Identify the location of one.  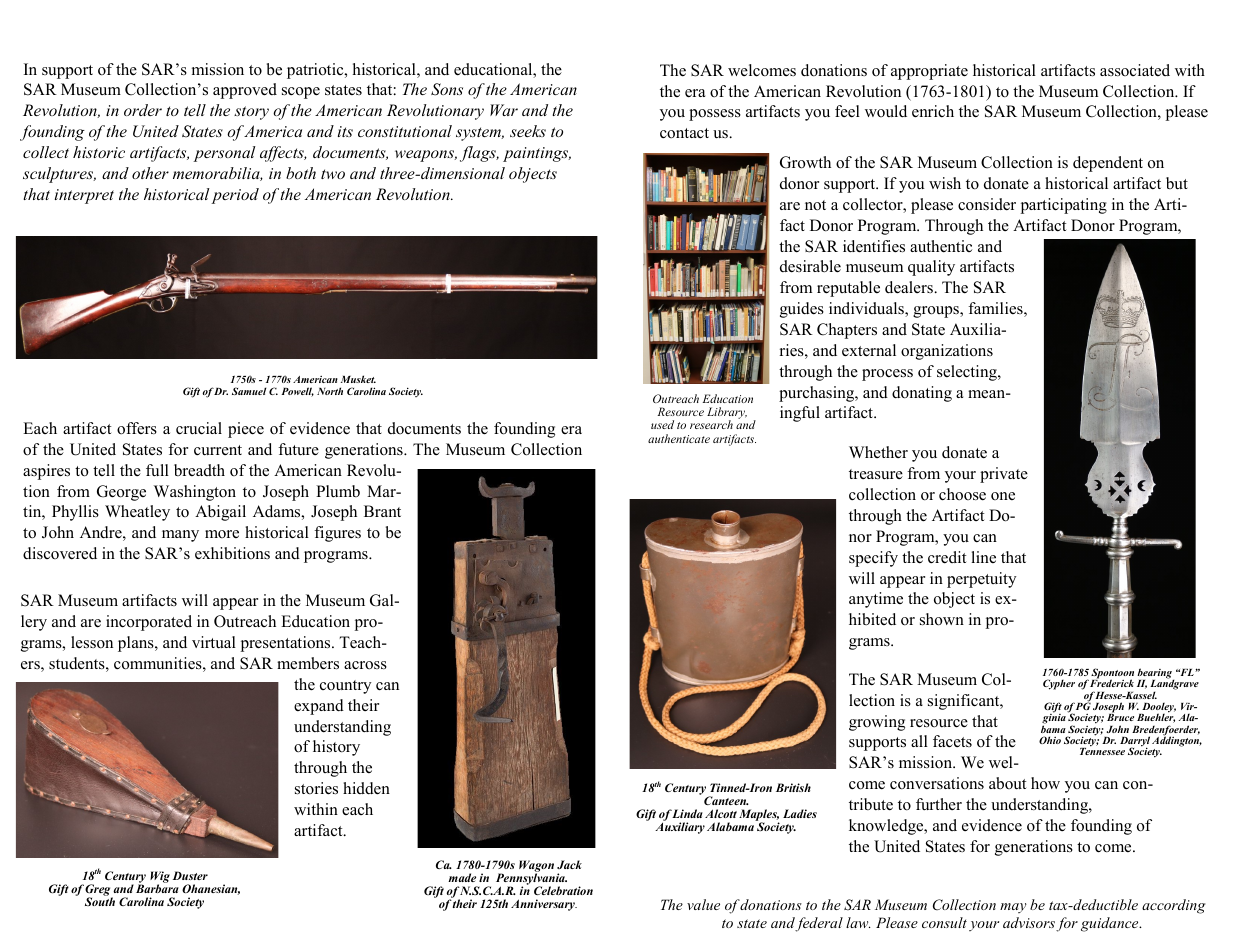
(1003, 496).
